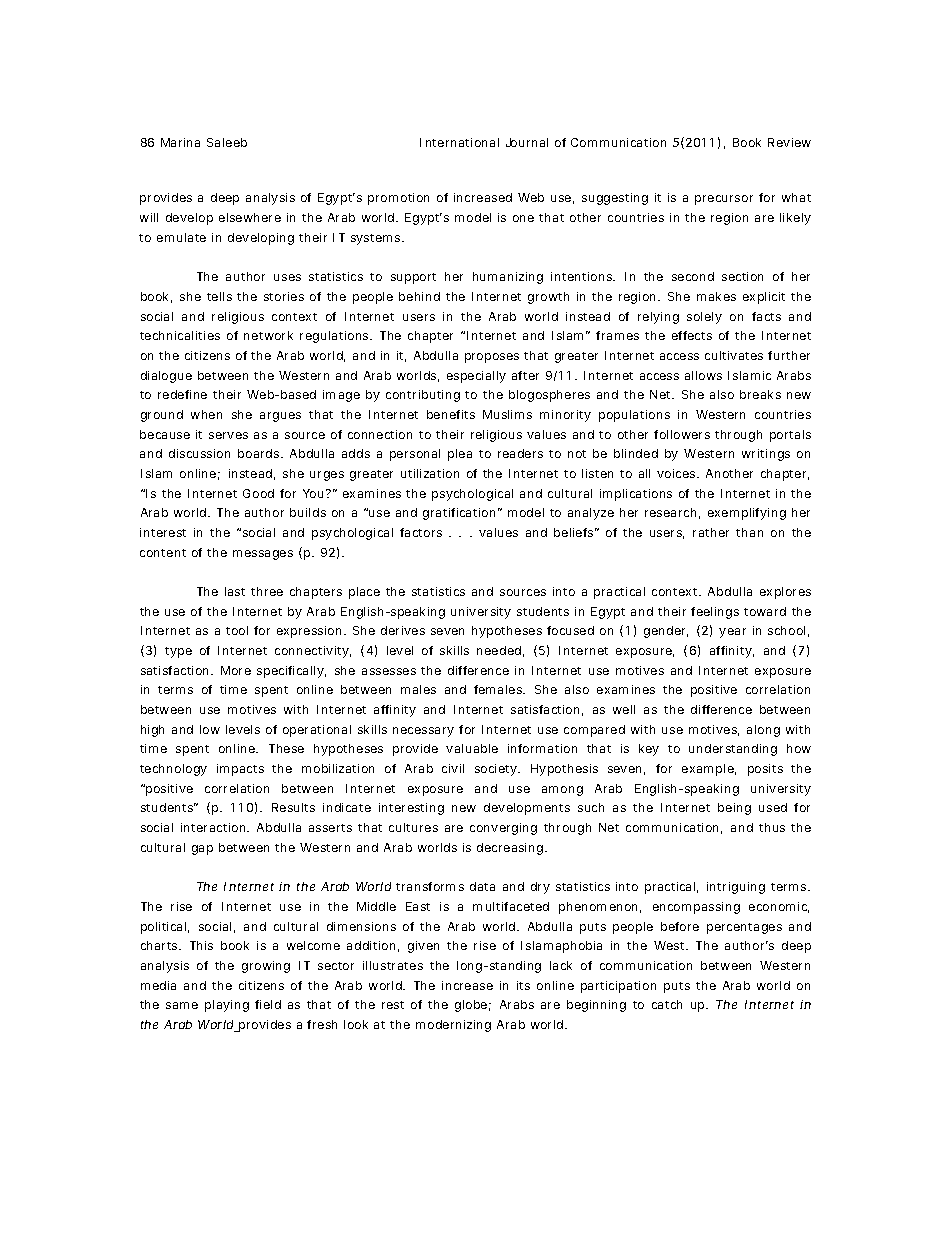  Describe the element at coordinates (734, 809) in the screenshot. I see `being` at that location.
